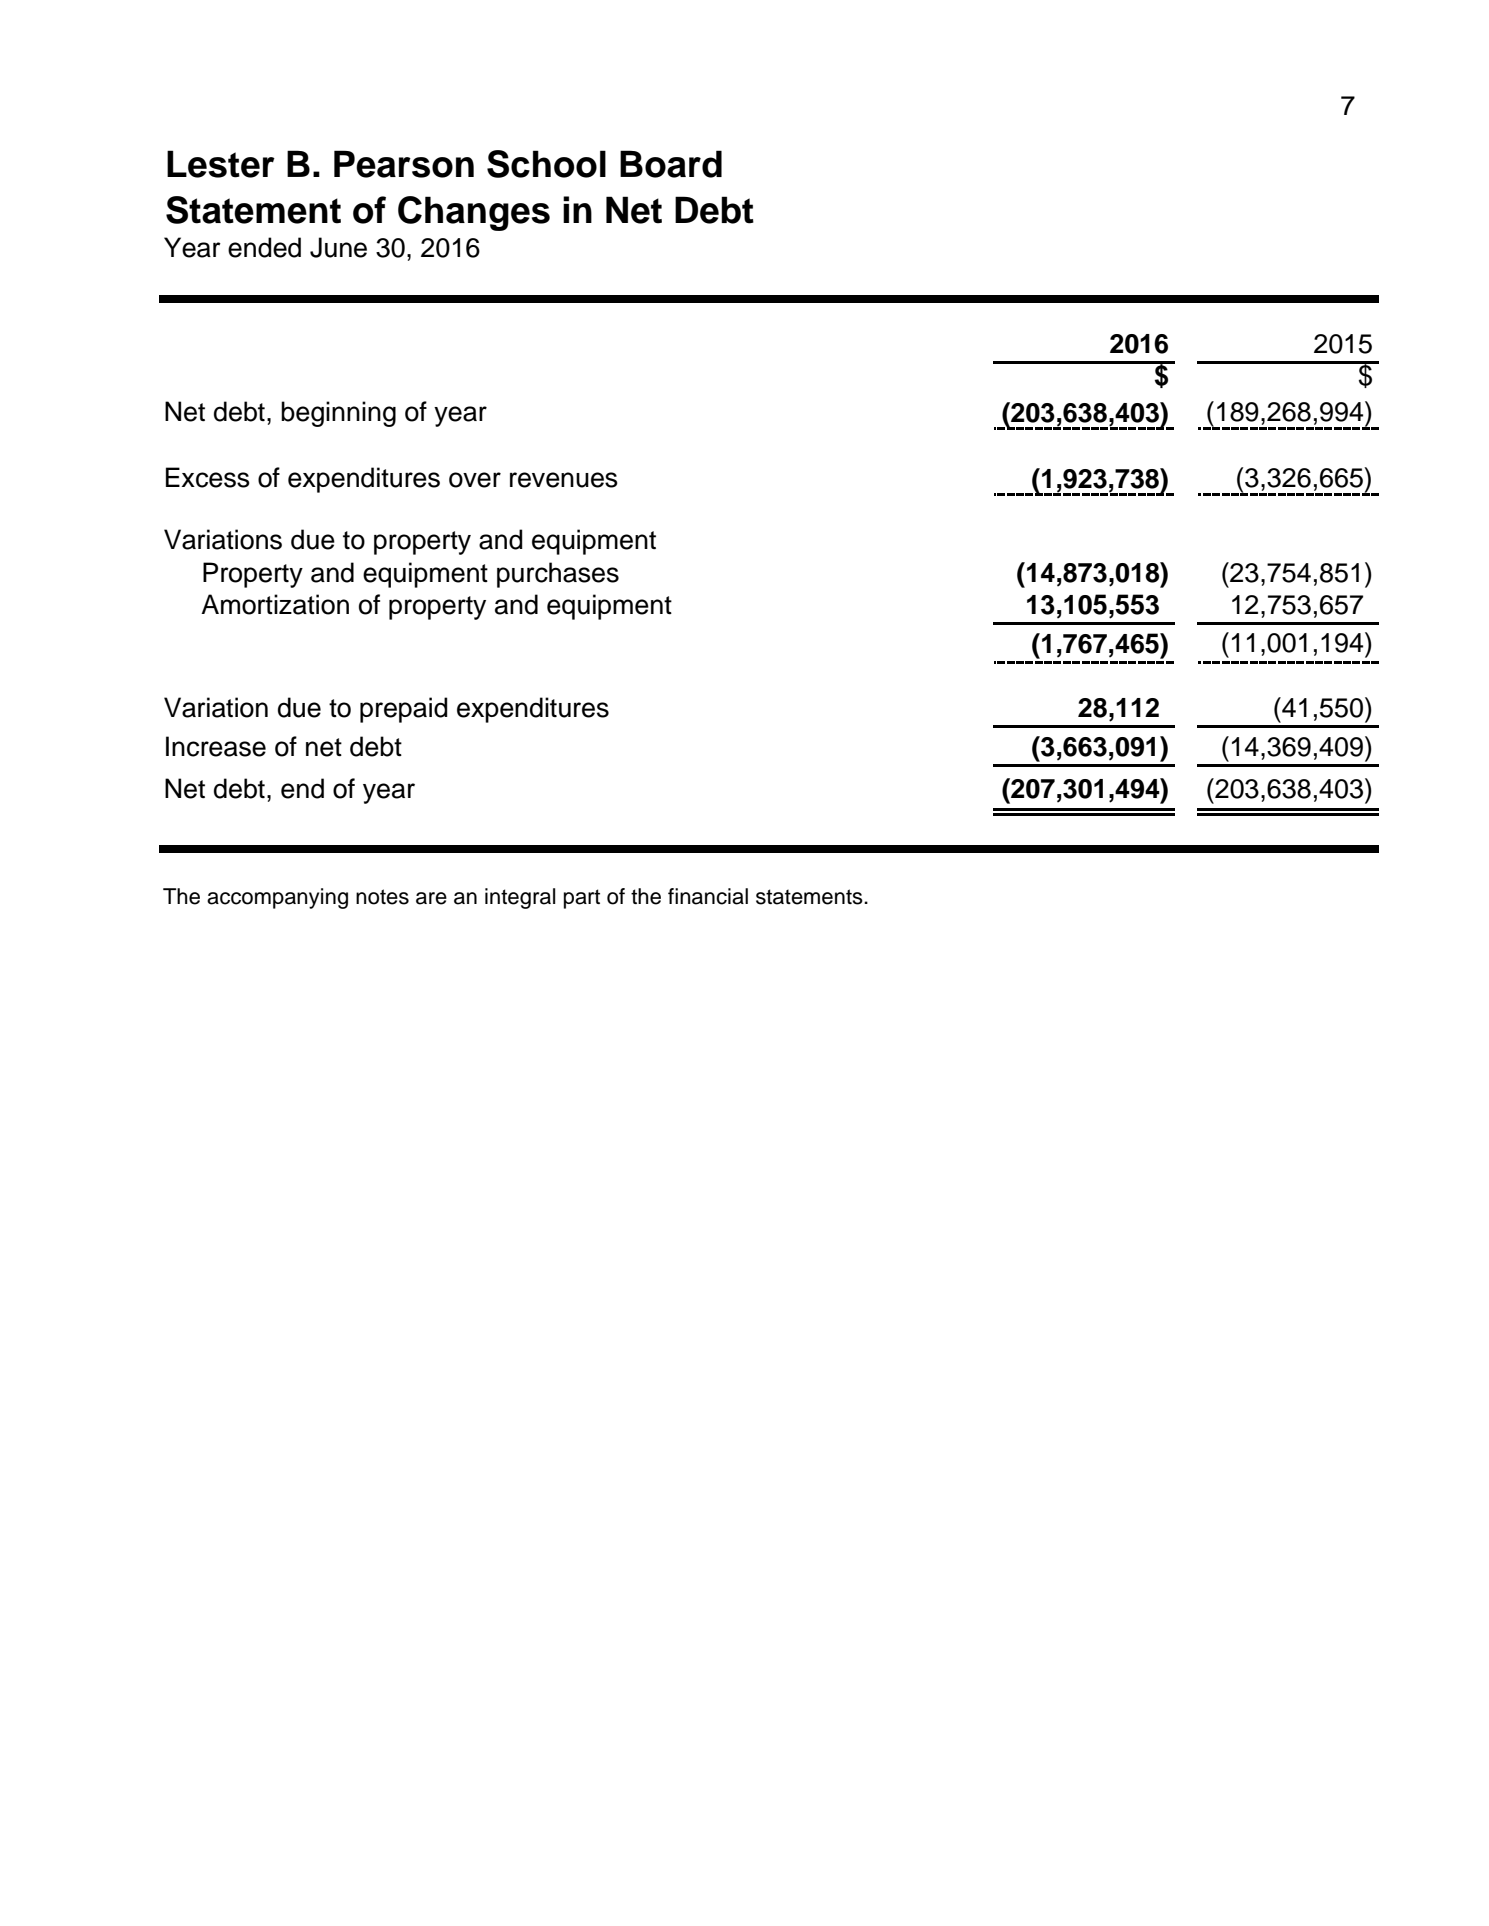 The width and height of the screenshot is (1489, 1926). Describe the element at coordinates (474, 213) in the screenshot. I see `Changes` at that location.
